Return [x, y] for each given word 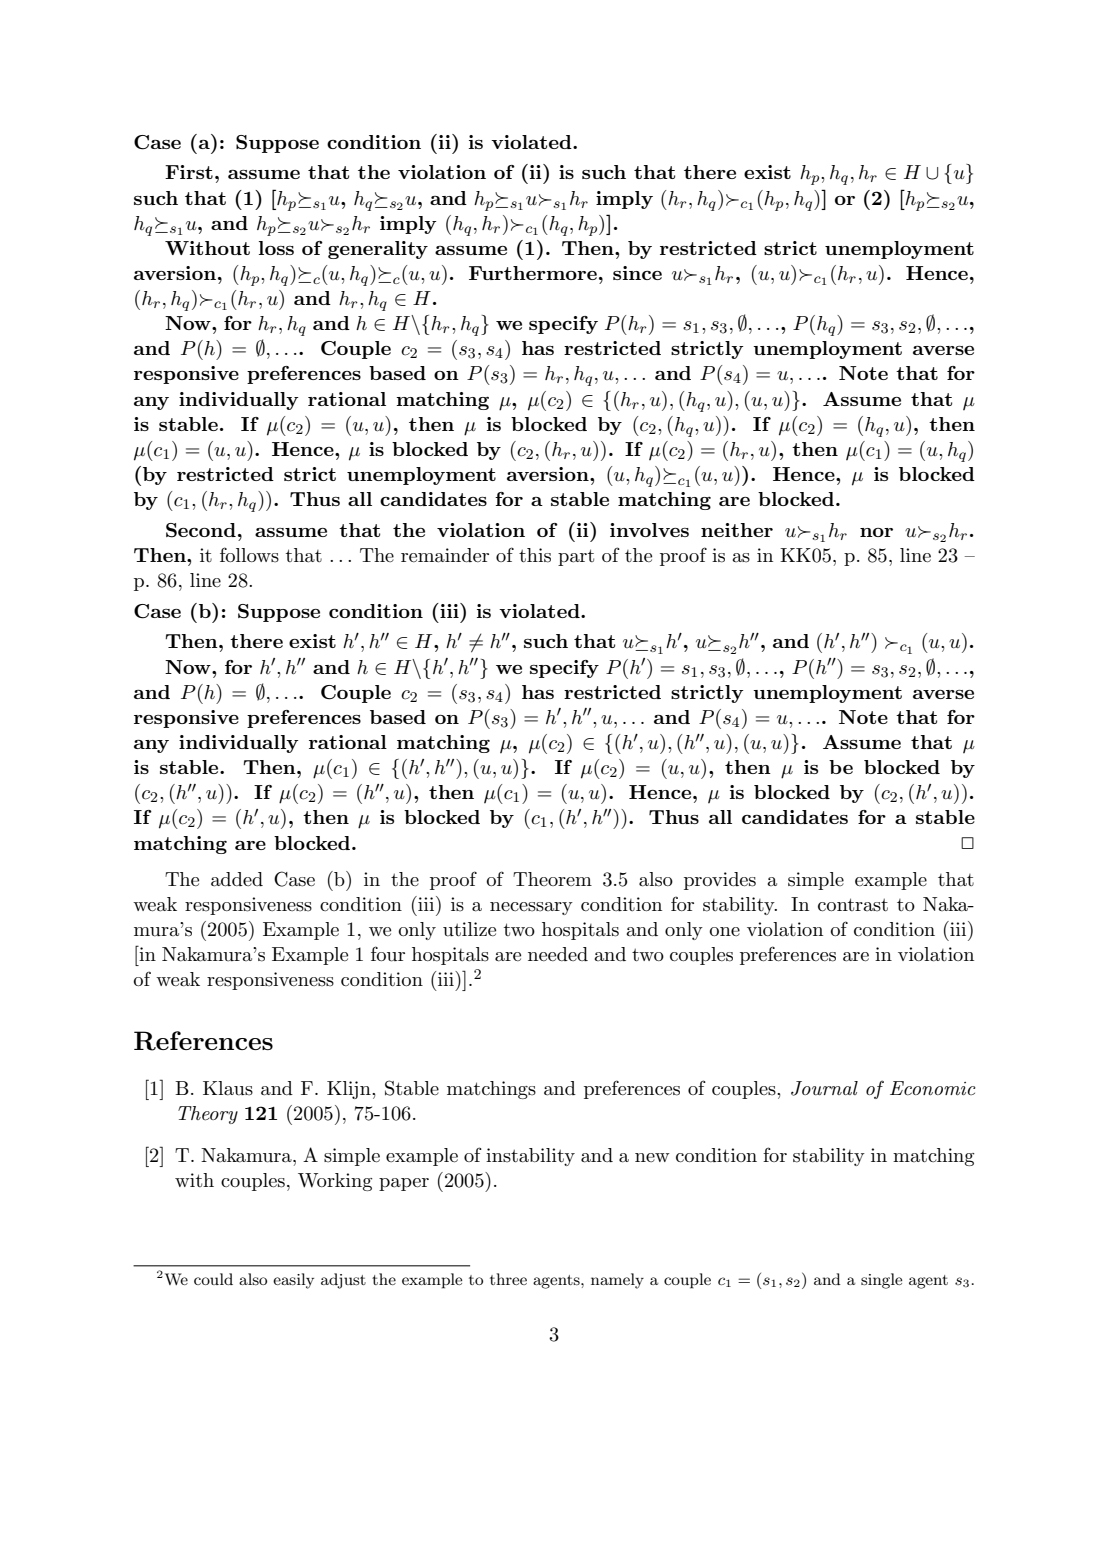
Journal [824, 1088]
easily [293, 1281]
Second [201, 530]
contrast [853, 905]
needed [558, 954]
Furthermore [533, 273]
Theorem [552, 879]
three [508, 1279]
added [237, 879]
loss [276, 248]
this [535, 555]
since [637, 273]
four [388, 954]
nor [876, 532]
